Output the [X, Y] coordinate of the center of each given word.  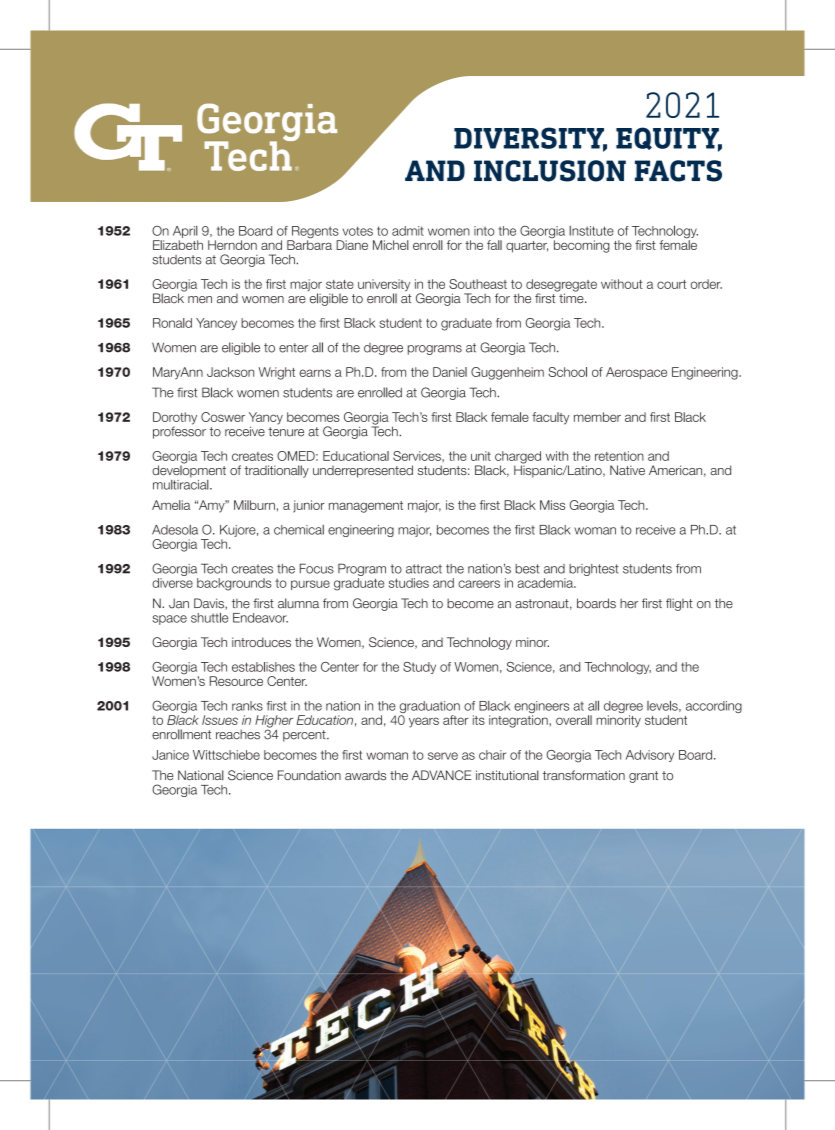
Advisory [650, 756]
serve [443, 756]
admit [408, 231]
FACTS [678, 171]
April [185, 232]
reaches [238, 734]
